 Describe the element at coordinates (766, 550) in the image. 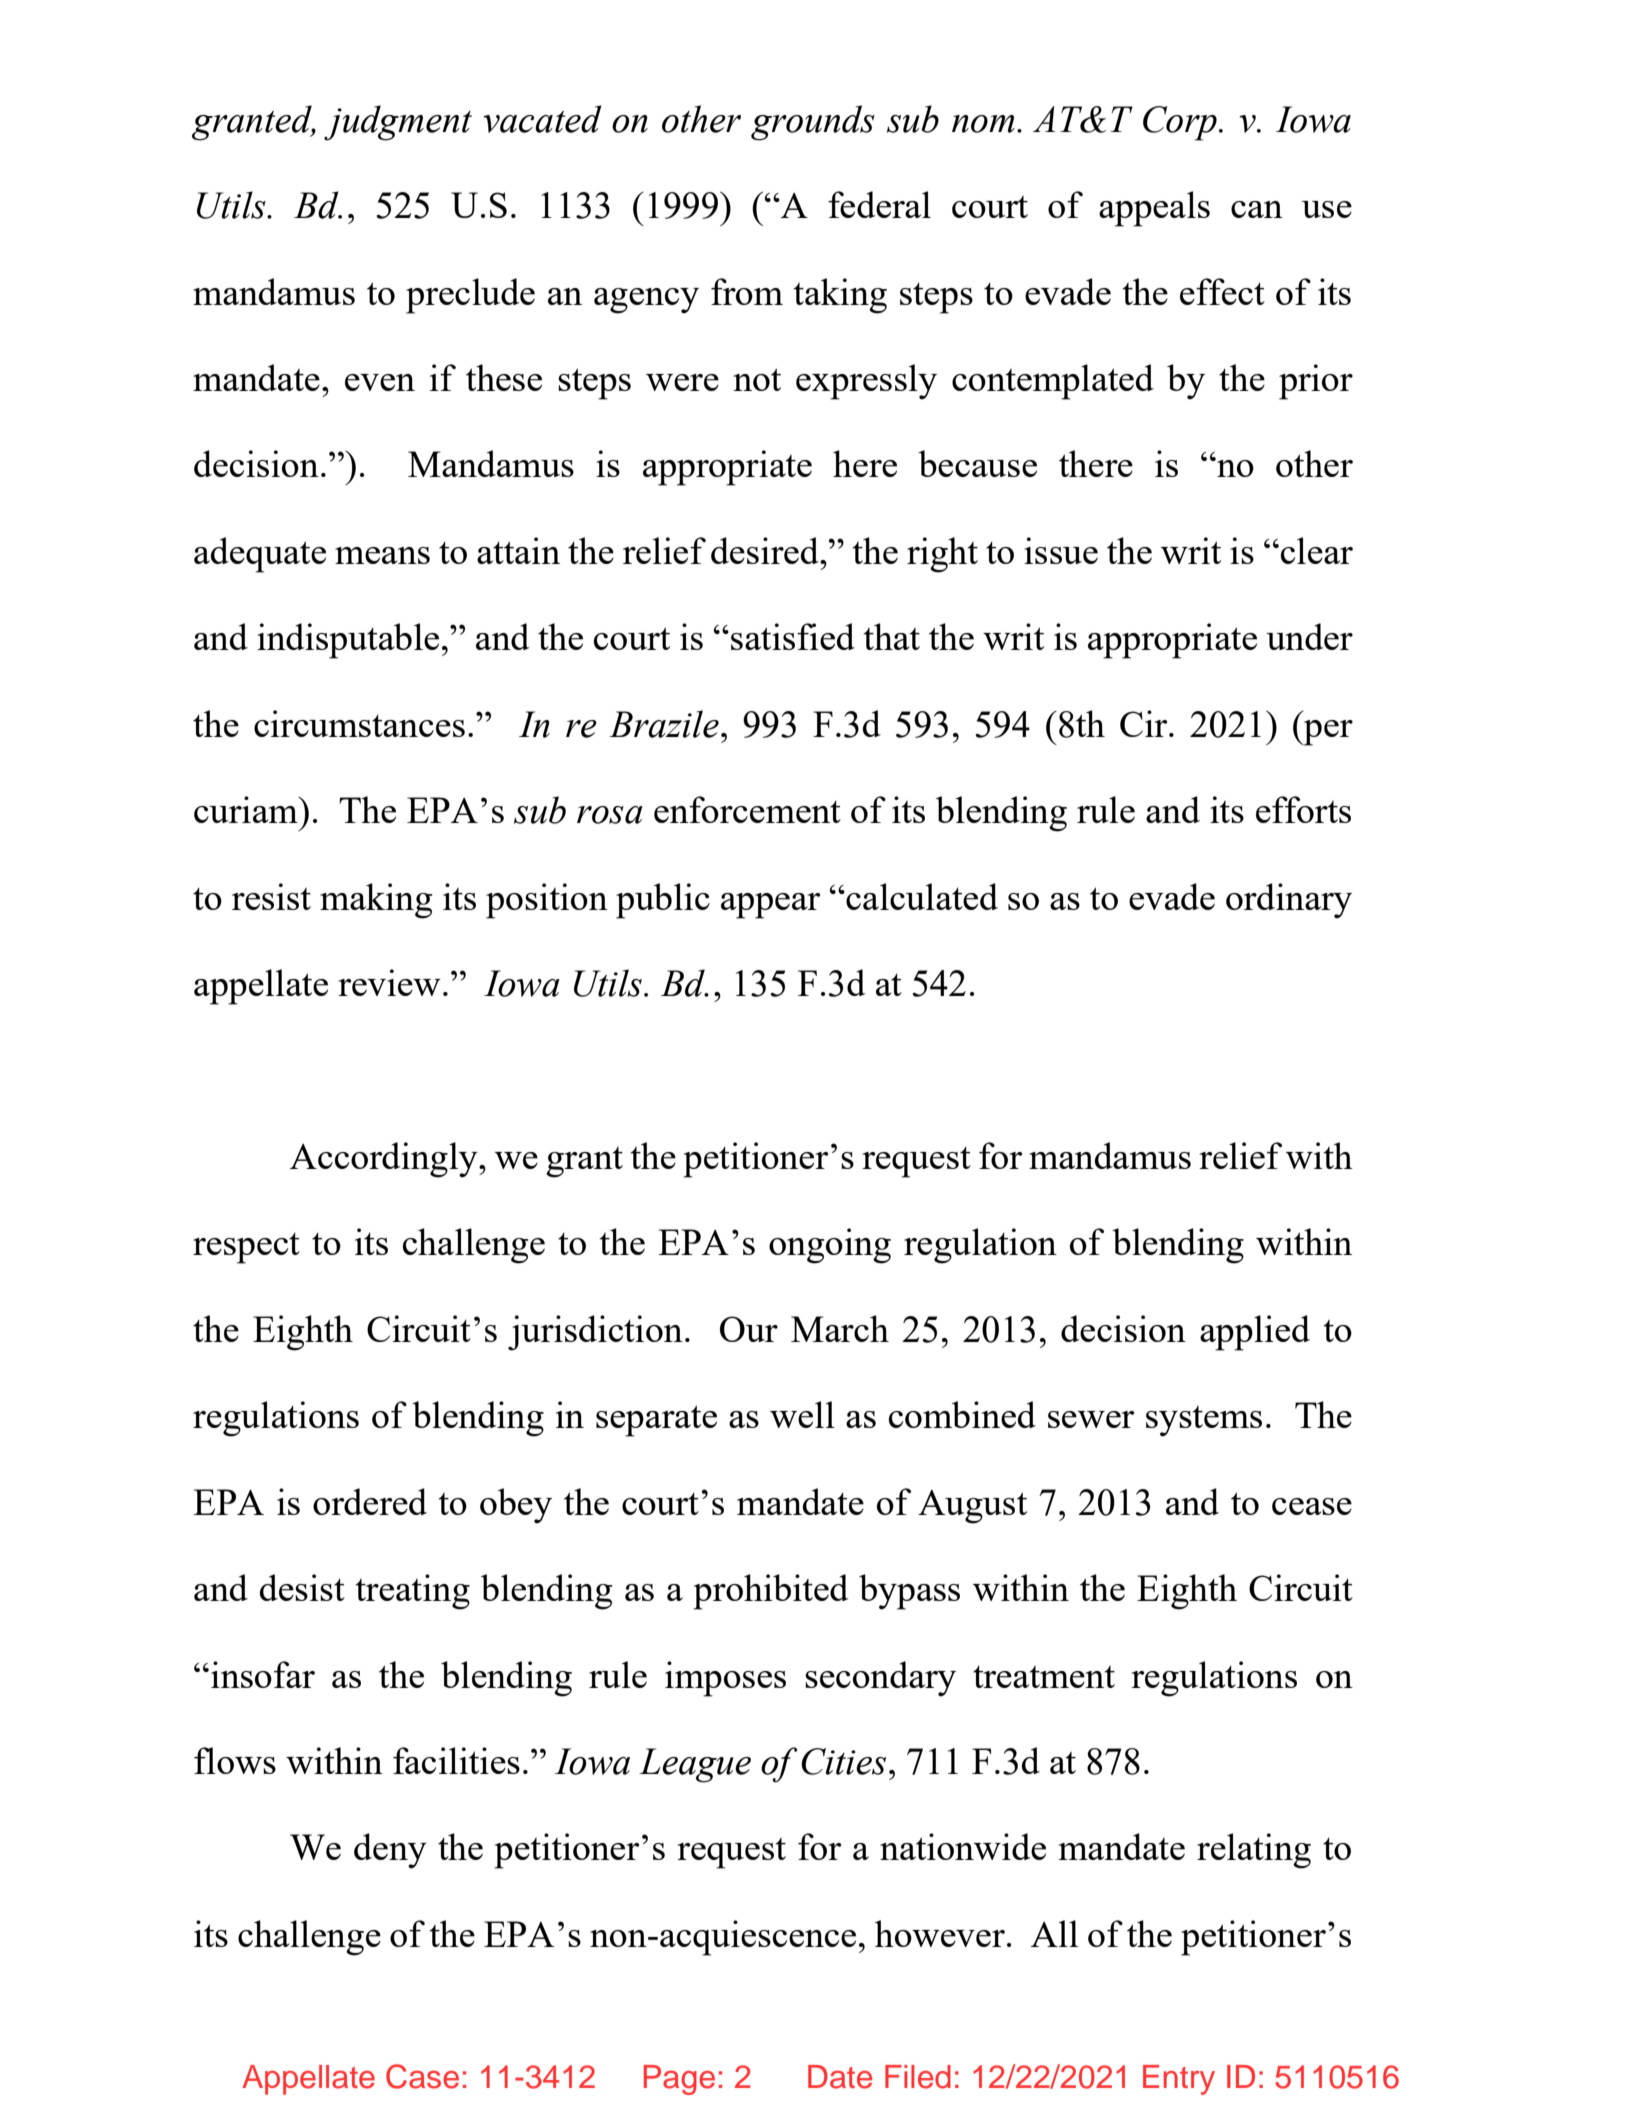

I see `desired` at that location.
